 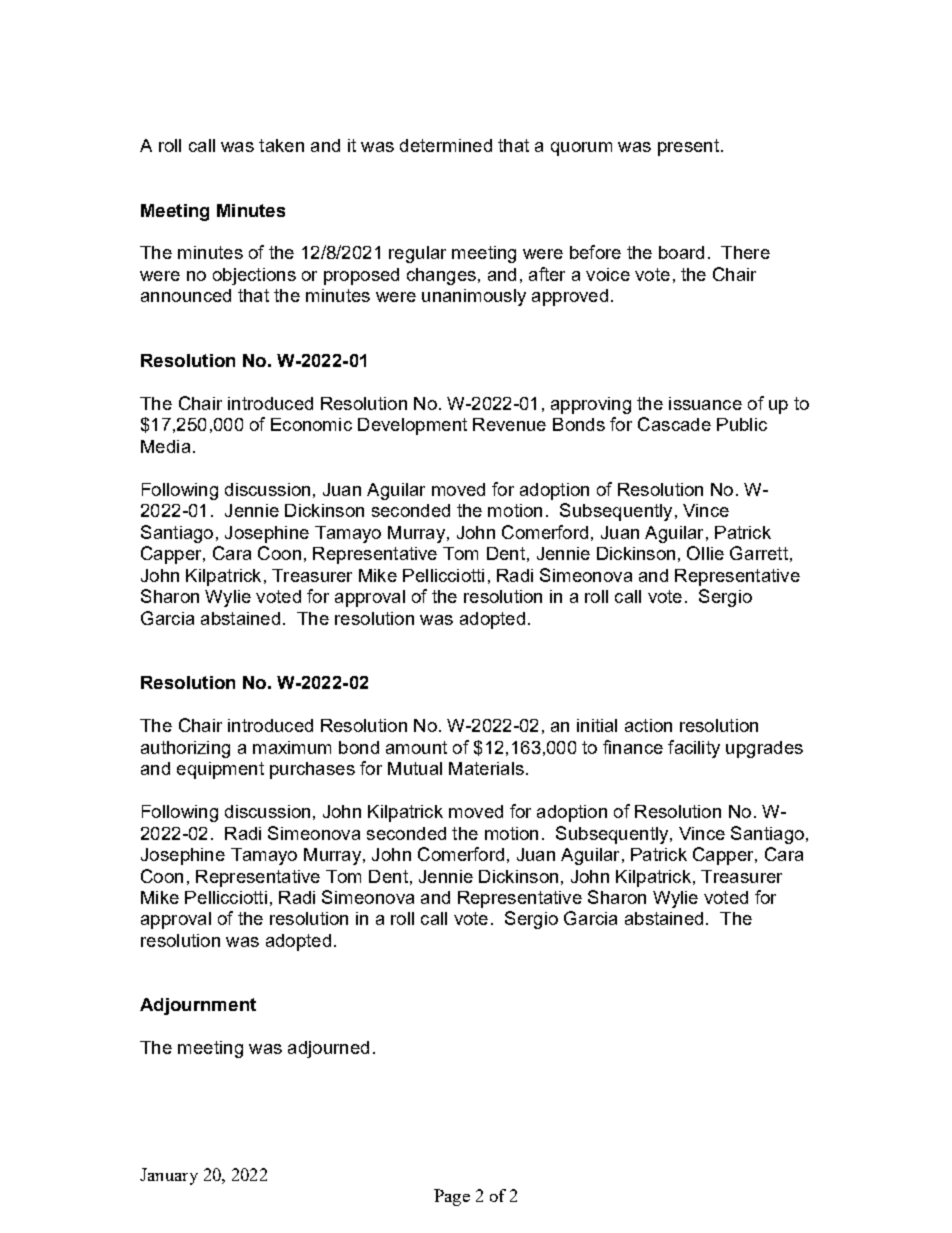 I want to click on January, so click(x=169, y=1176).
